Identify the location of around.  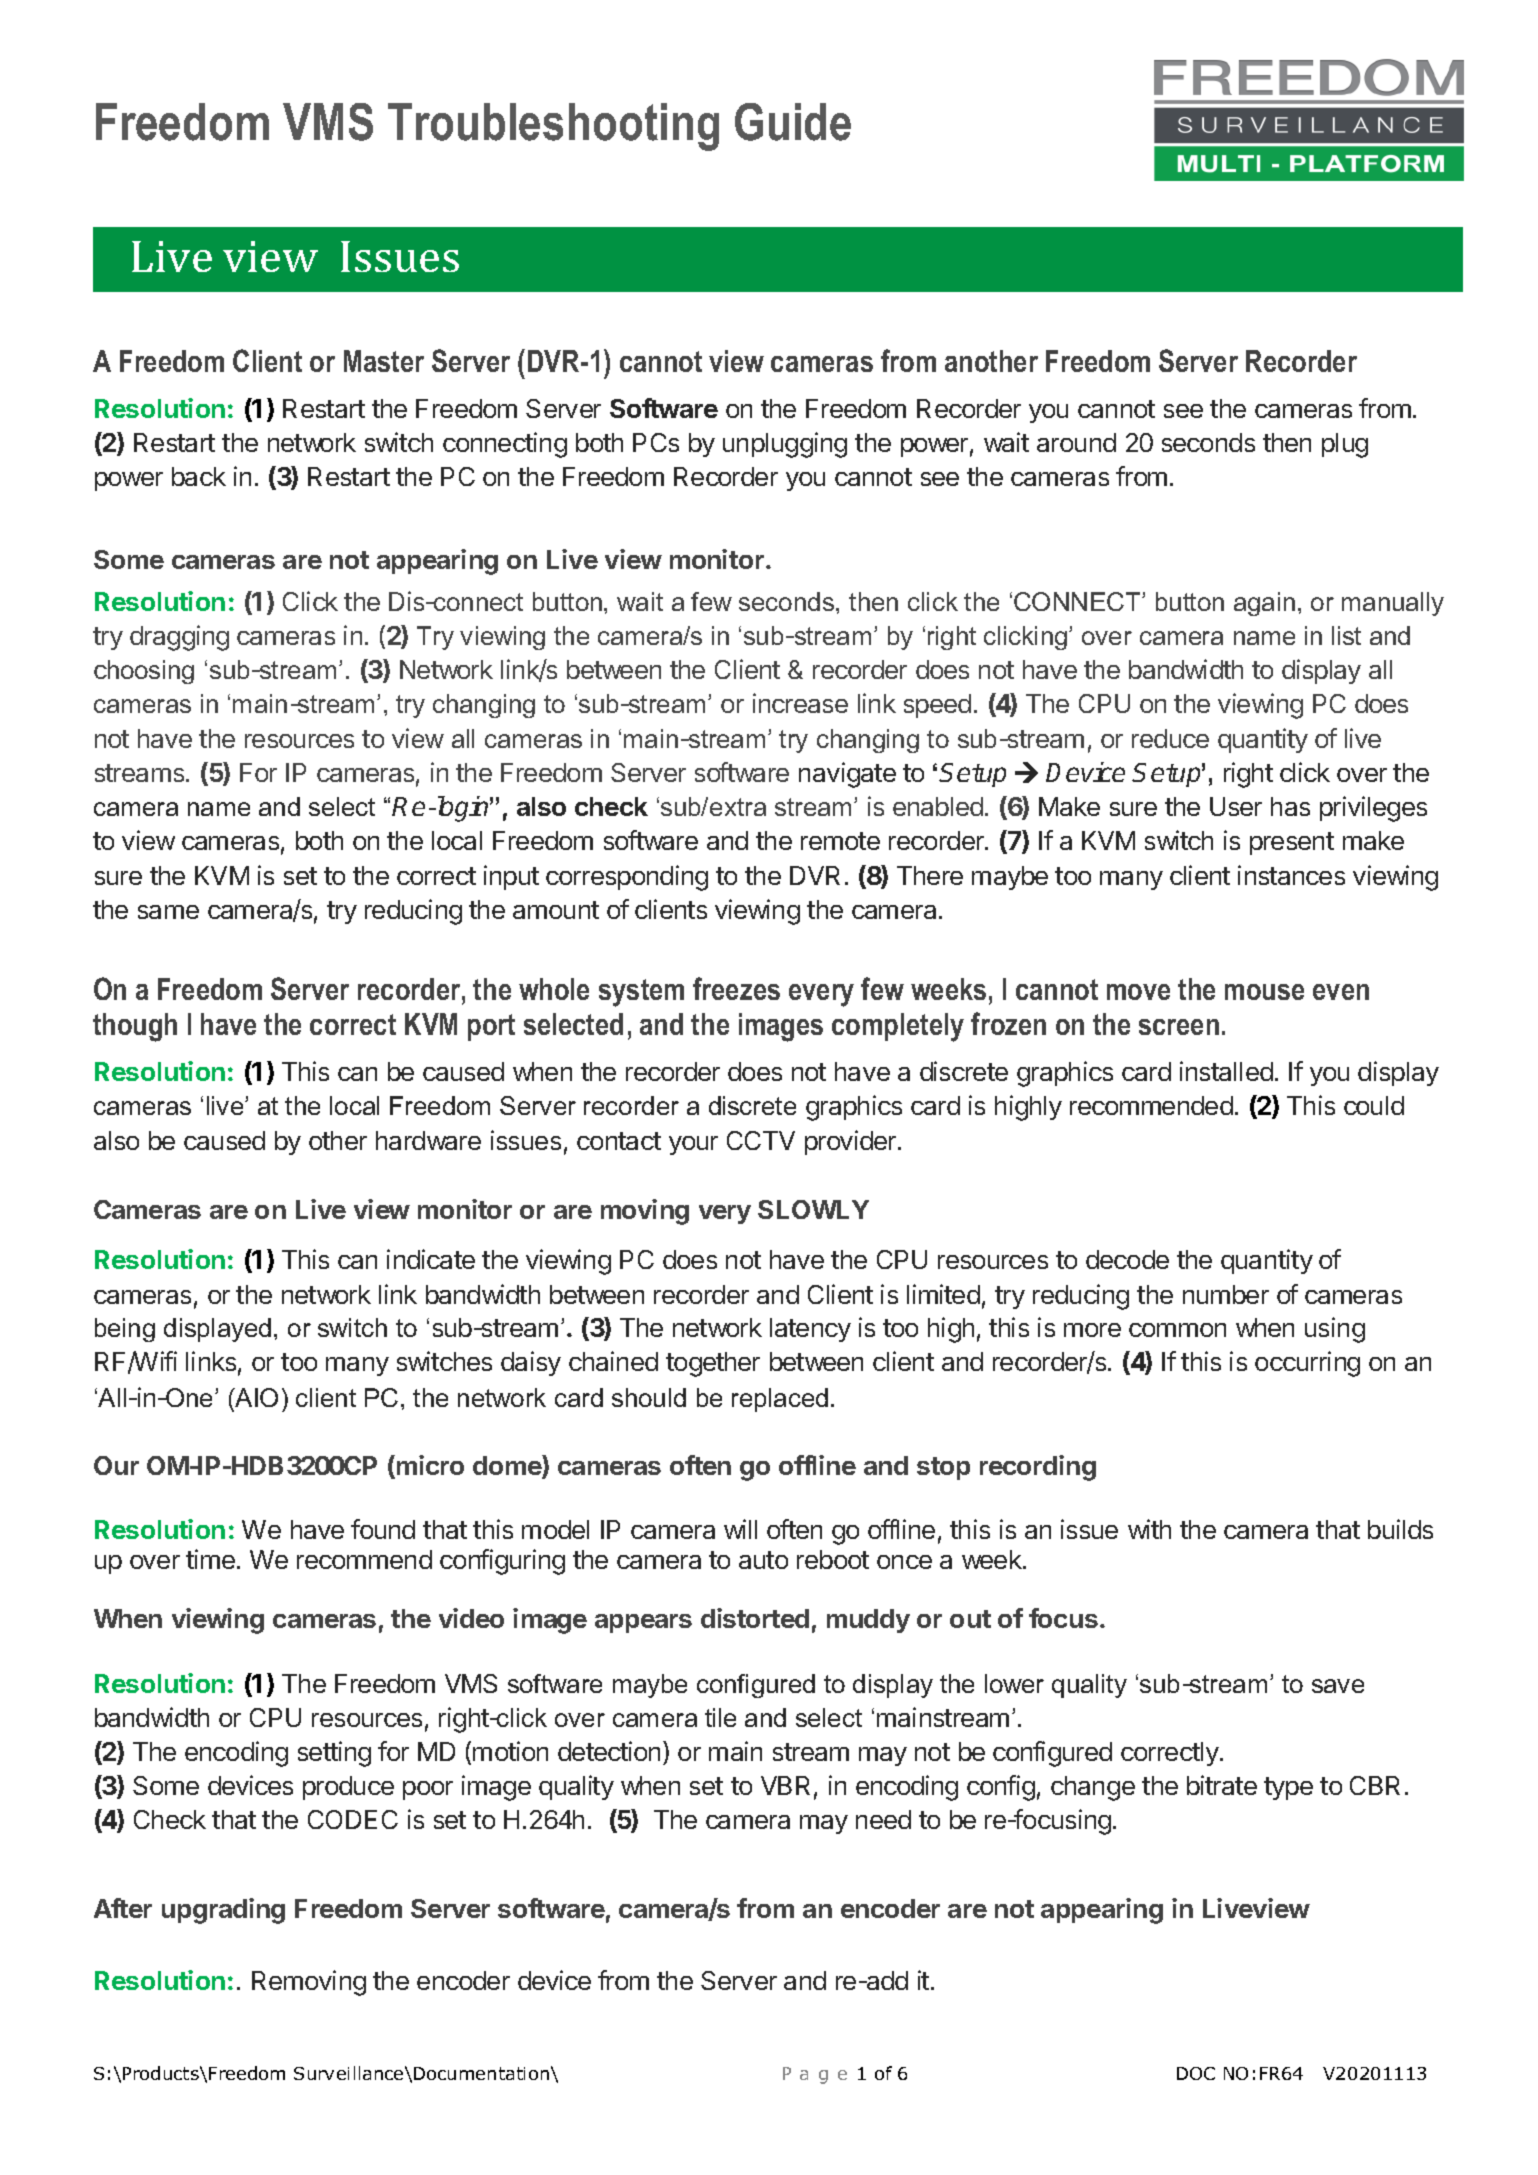
(1076, 442).
